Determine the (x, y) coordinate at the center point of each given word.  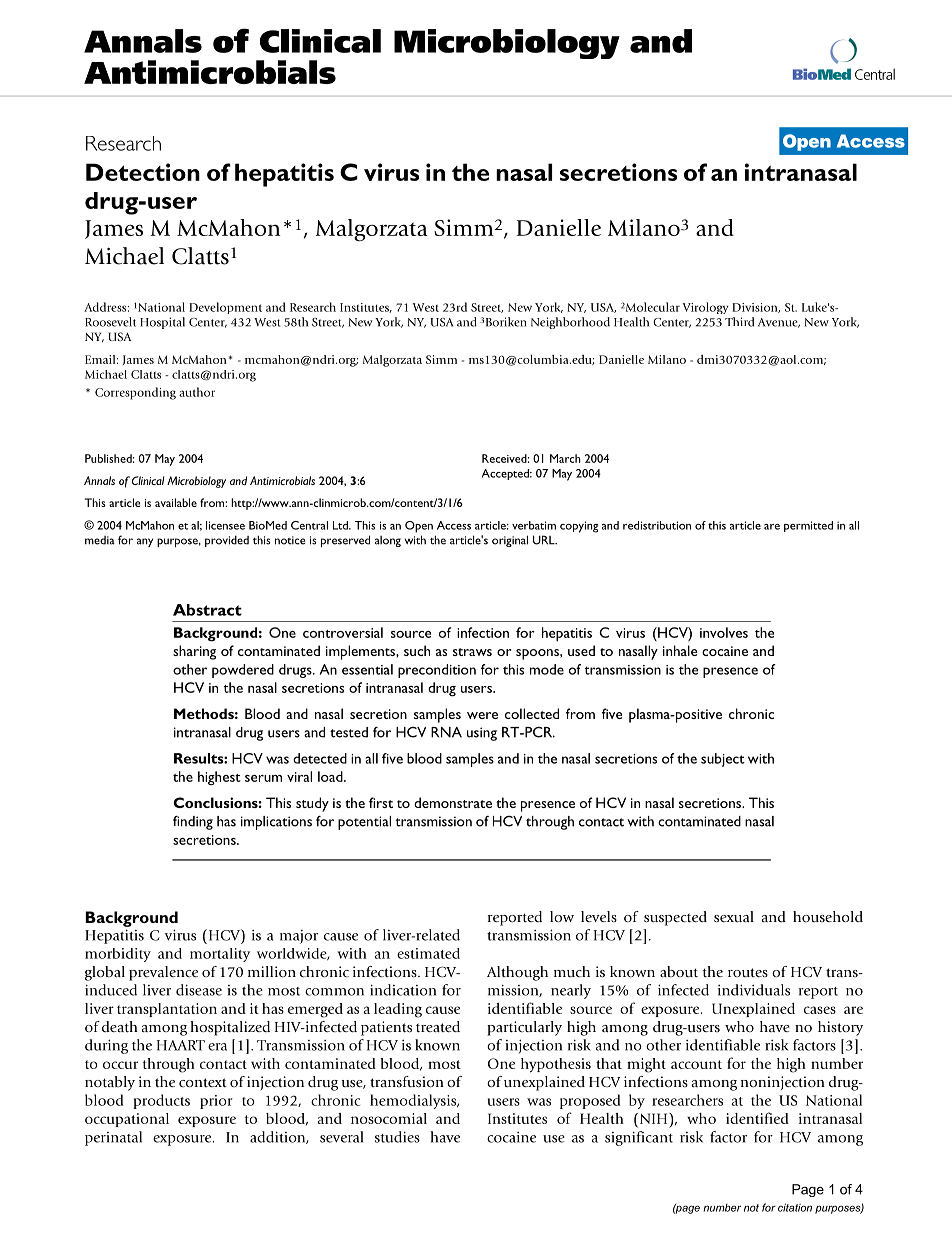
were (482, 715)
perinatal (113, 1138)
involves (724, 632)
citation (795, 1207)
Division (756, 308)
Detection (143, 172)
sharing (194, 652)
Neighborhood (570, 323)
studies (397, 1137)
